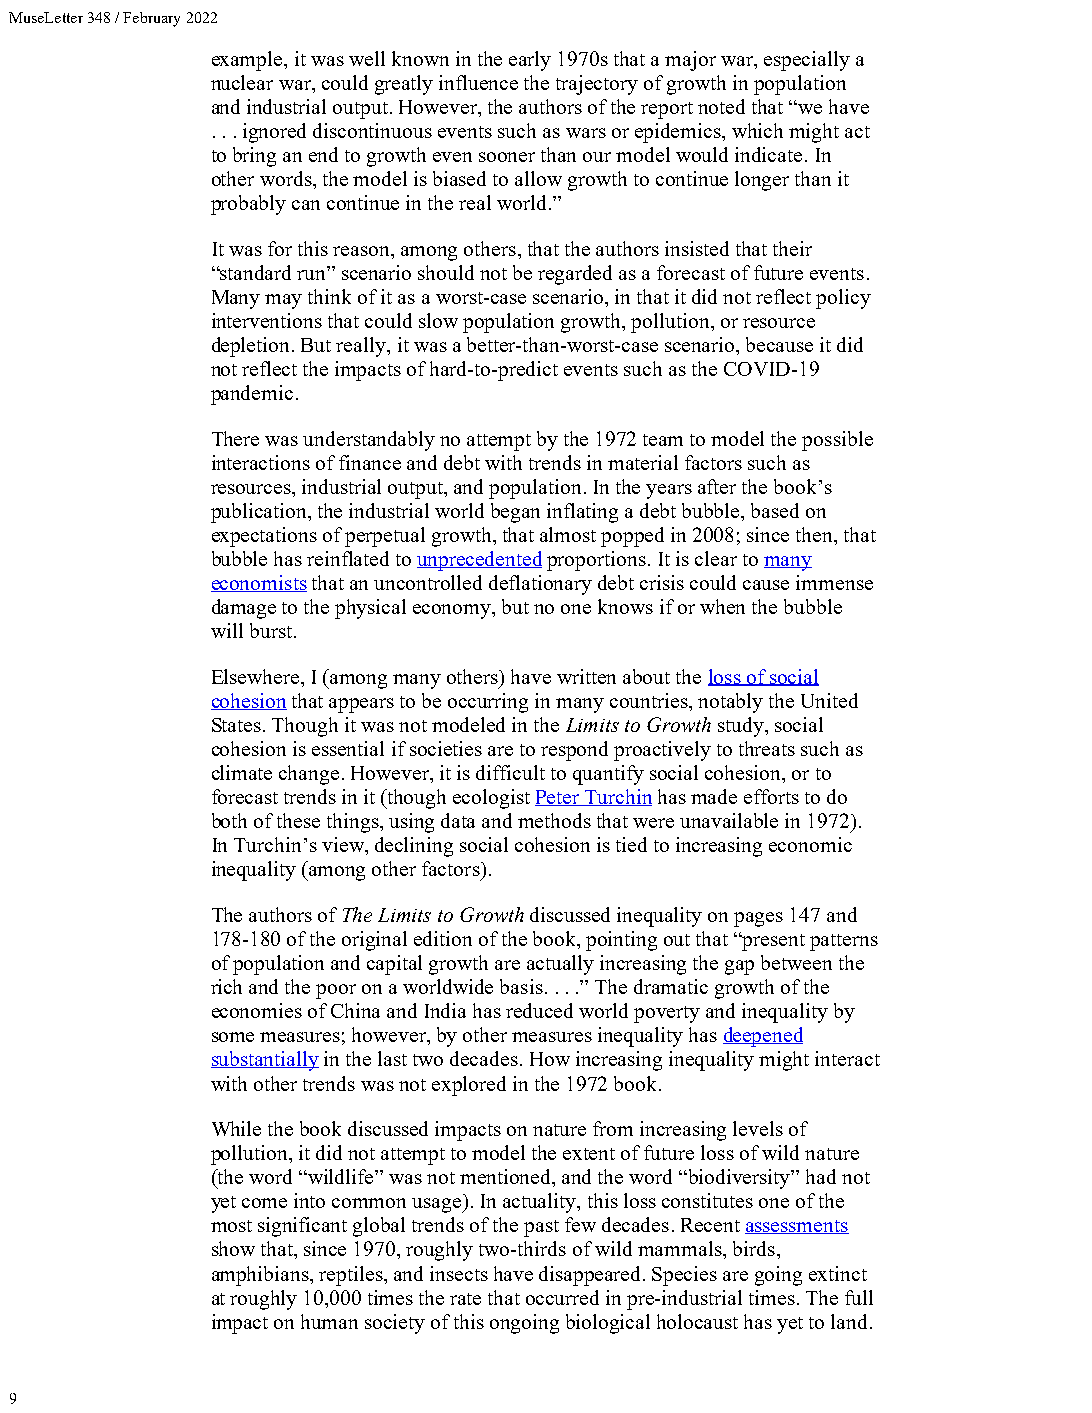 Image resolution: width=1092 pixels, height=1413 pixels. Describe the element at coordinates (521, 986) in the document. I see `basis` at that location.
